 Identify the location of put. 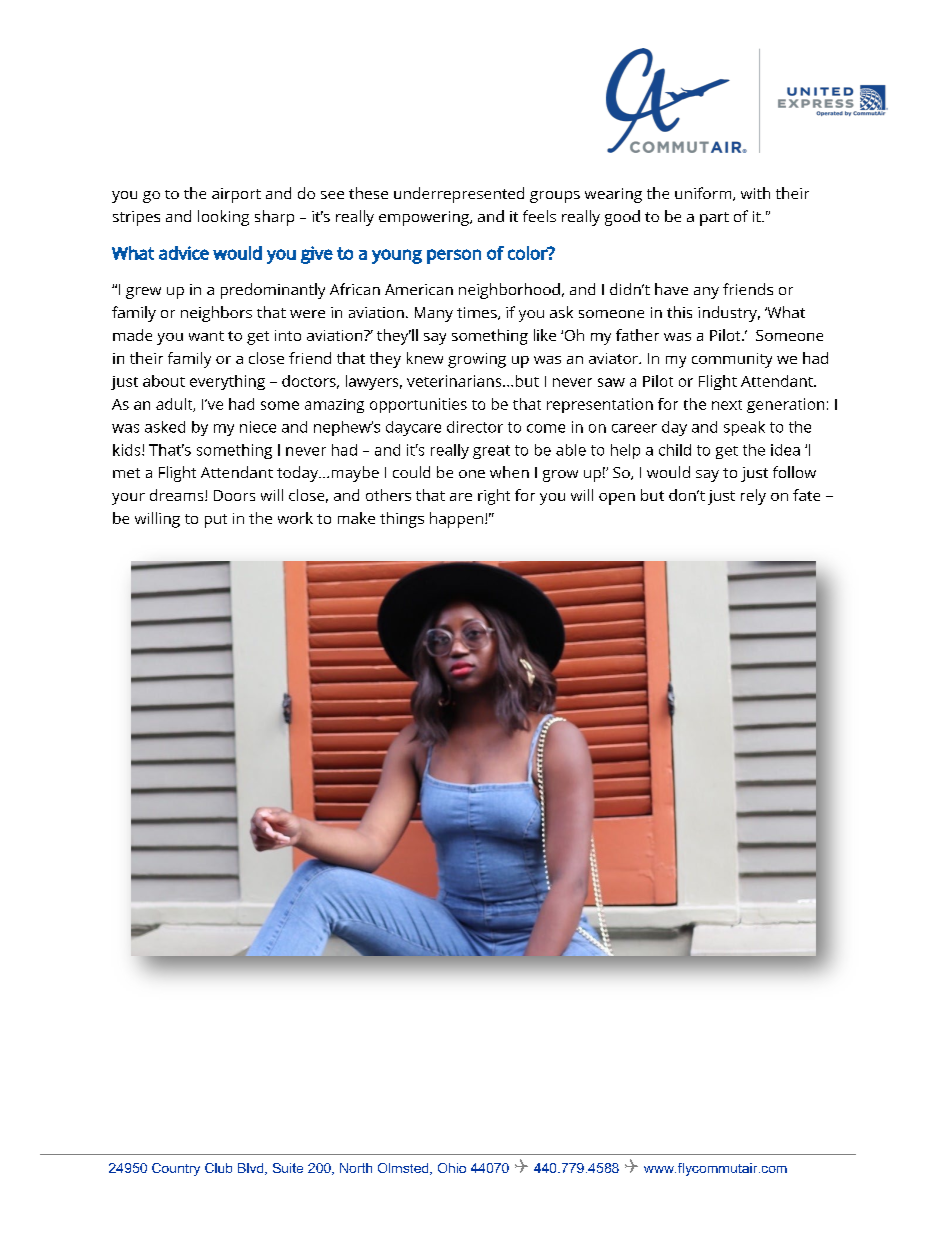
(216, 521).
